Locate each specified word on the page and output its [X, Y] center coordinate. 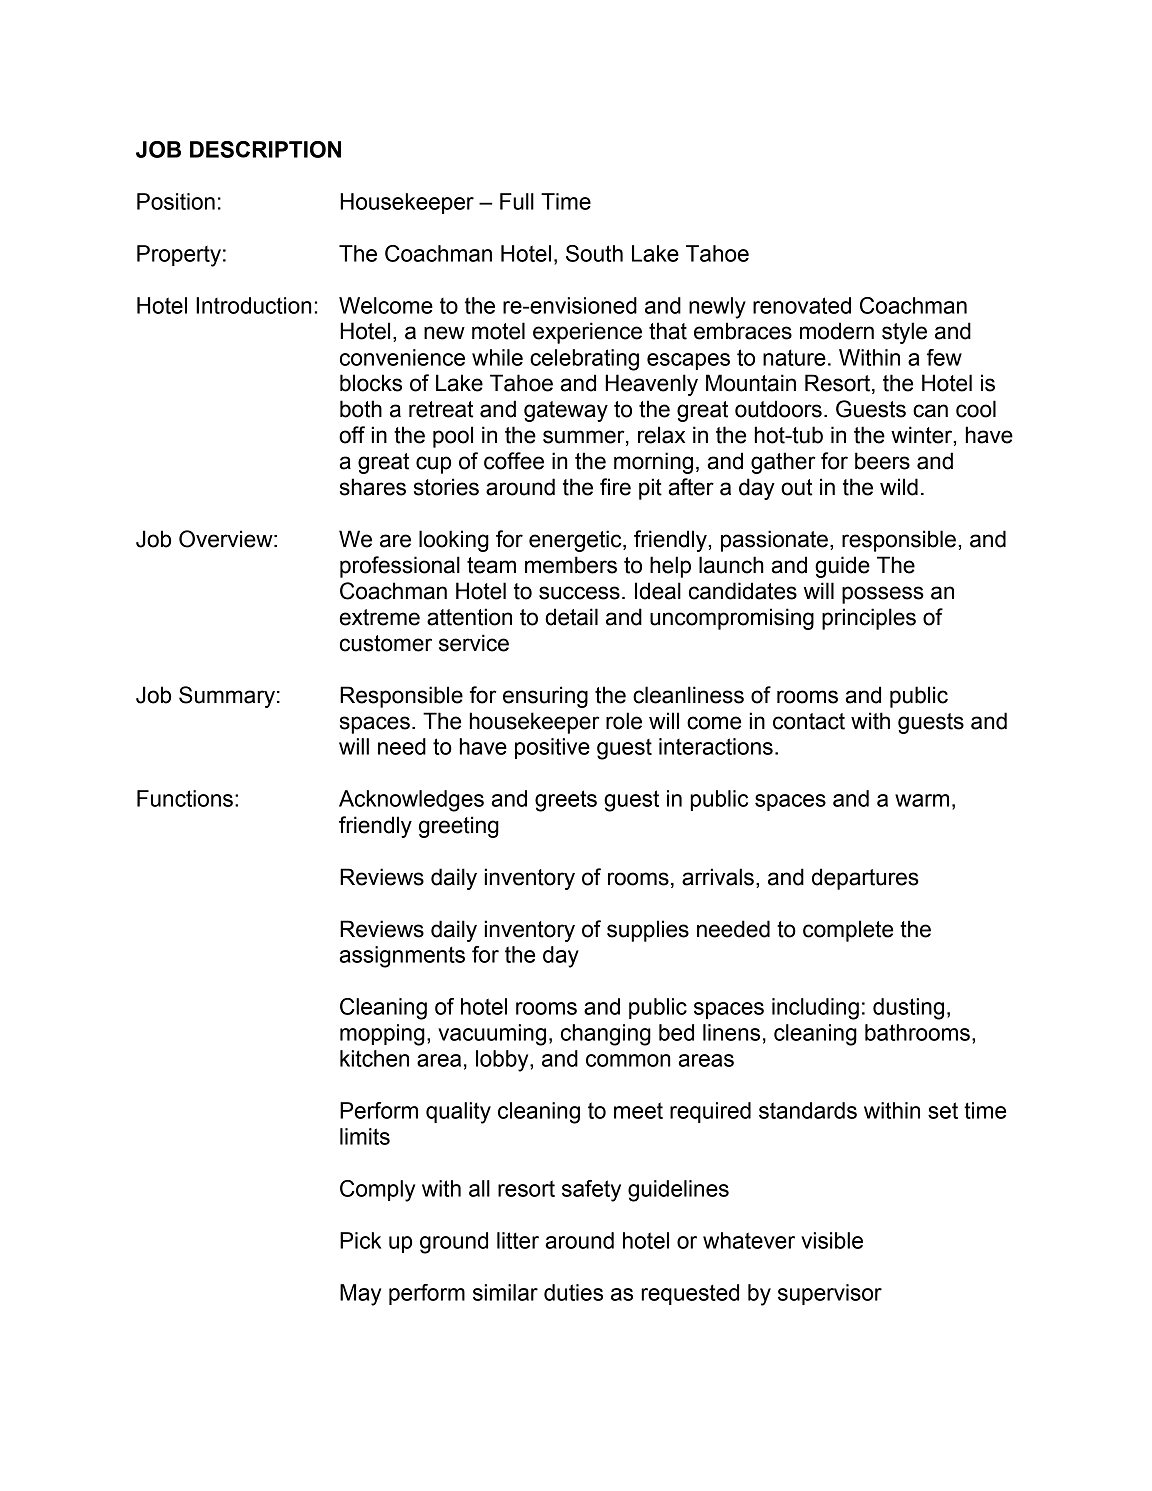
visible [832, 1240]
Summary [227, 697]
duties [573, 1292]
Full [517, 201]
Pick [361, 1240]
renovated [802, 305]
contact [809, 721]
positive [552, 748]
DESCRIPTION [265, 149]
